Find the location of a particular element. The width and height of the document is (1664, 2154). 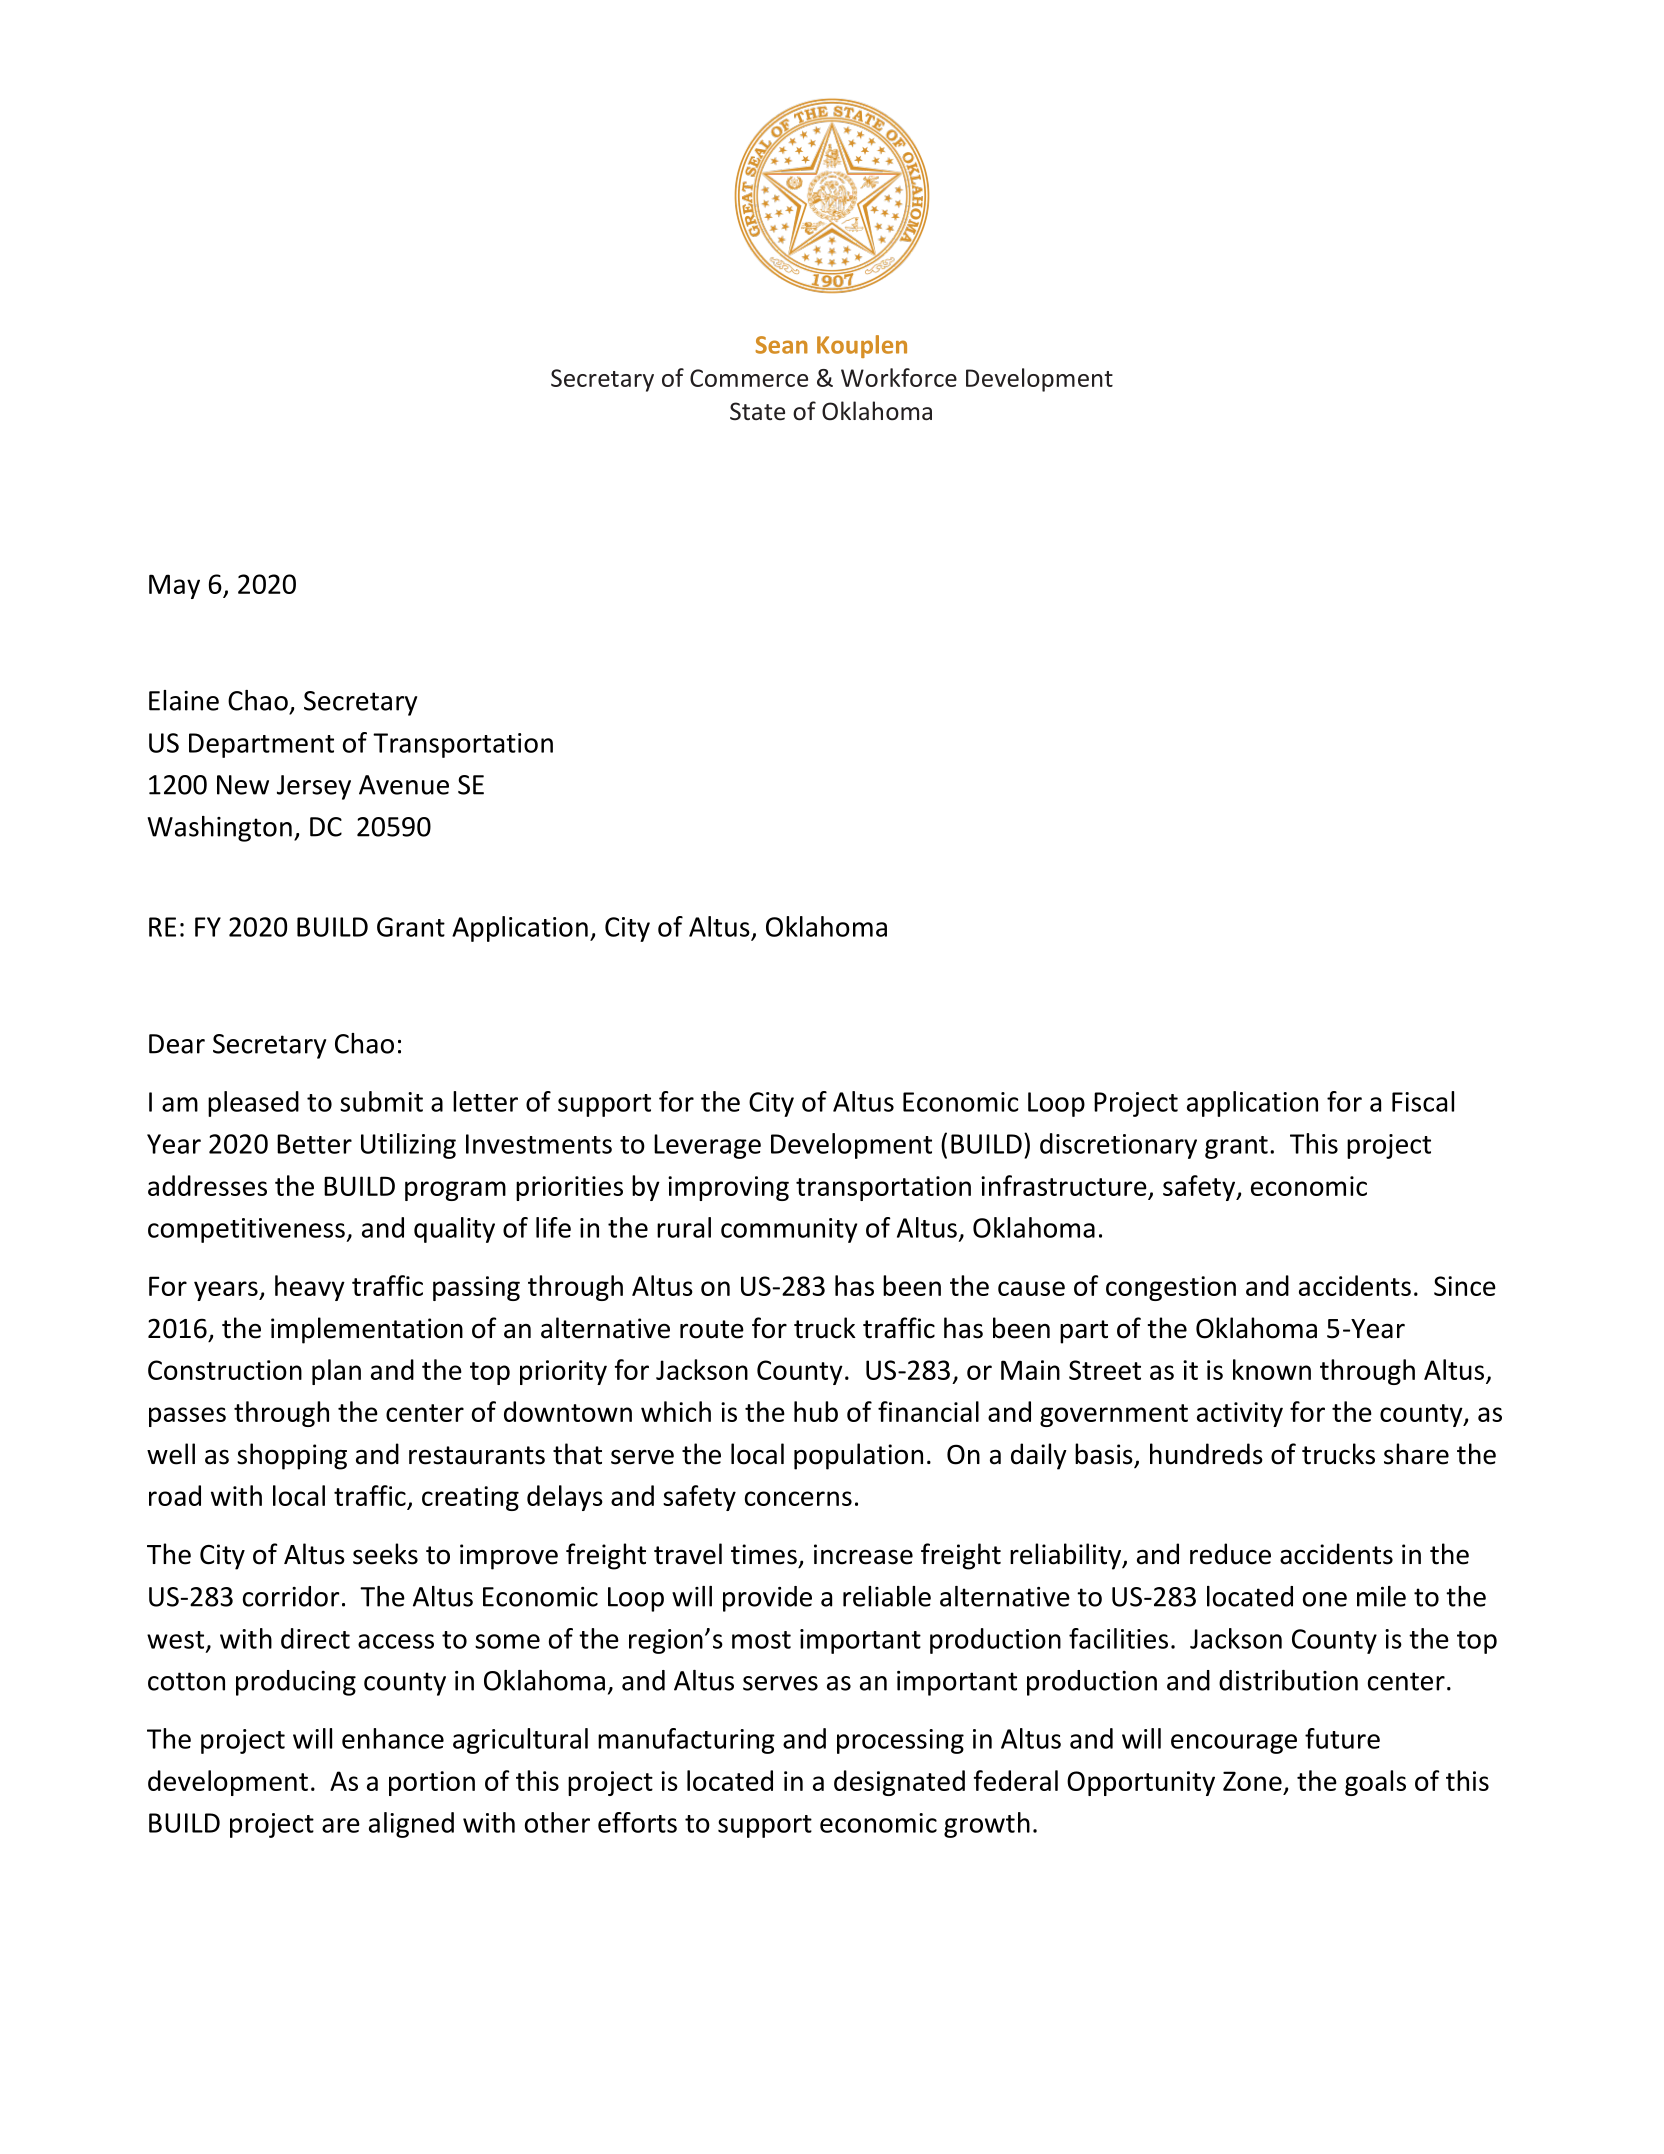

Washington is located at coordinates (219, 829).
